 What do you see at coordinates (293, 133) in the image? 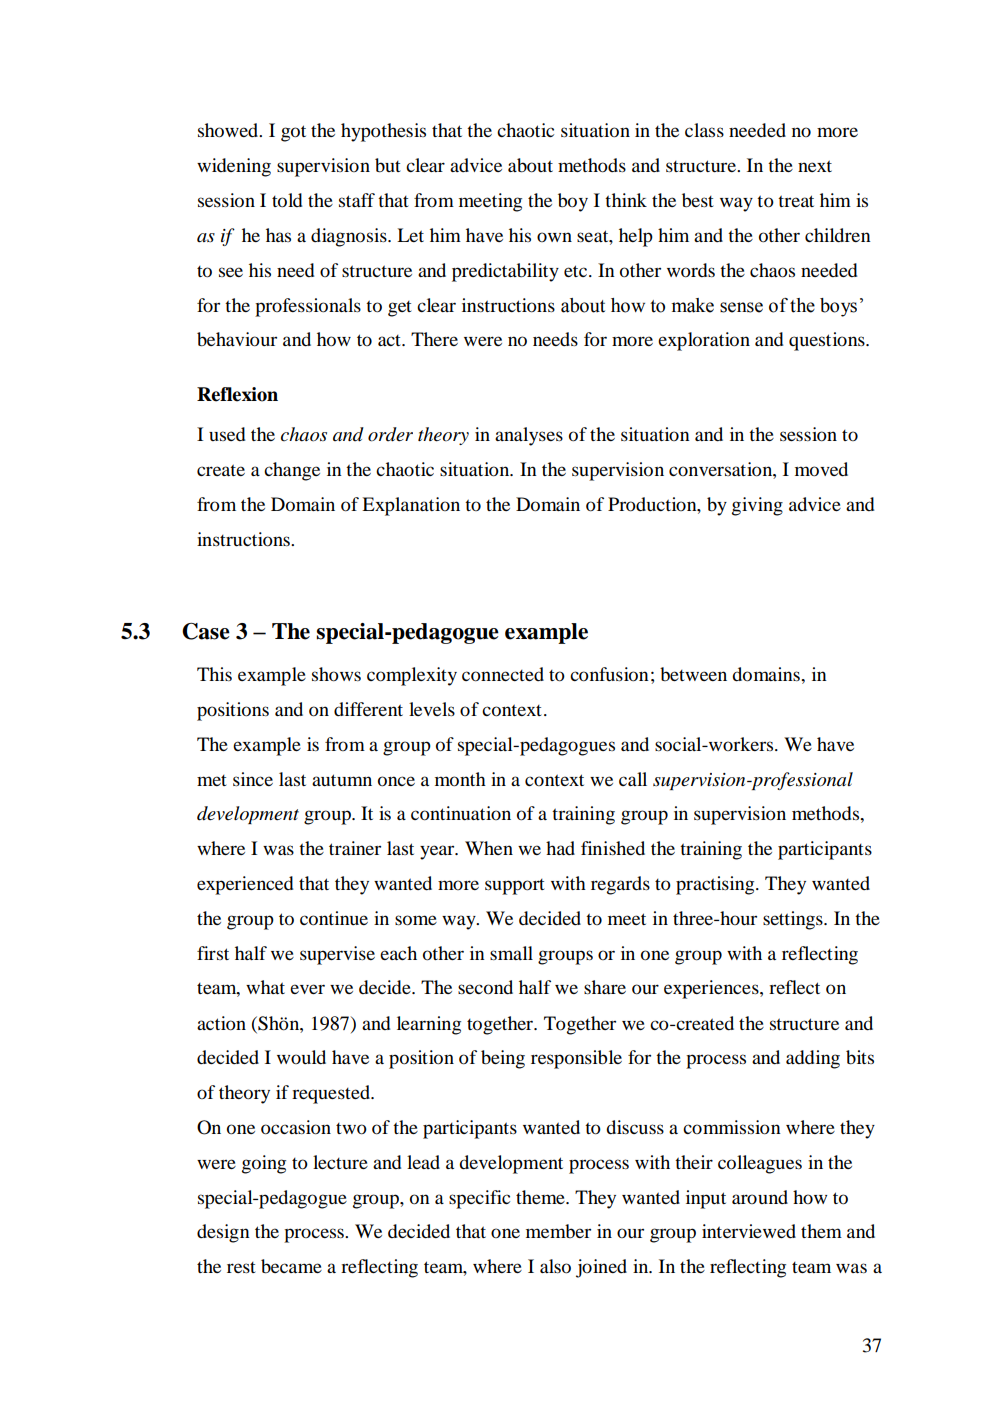
I see `got` at bounding box center [293, 133].
